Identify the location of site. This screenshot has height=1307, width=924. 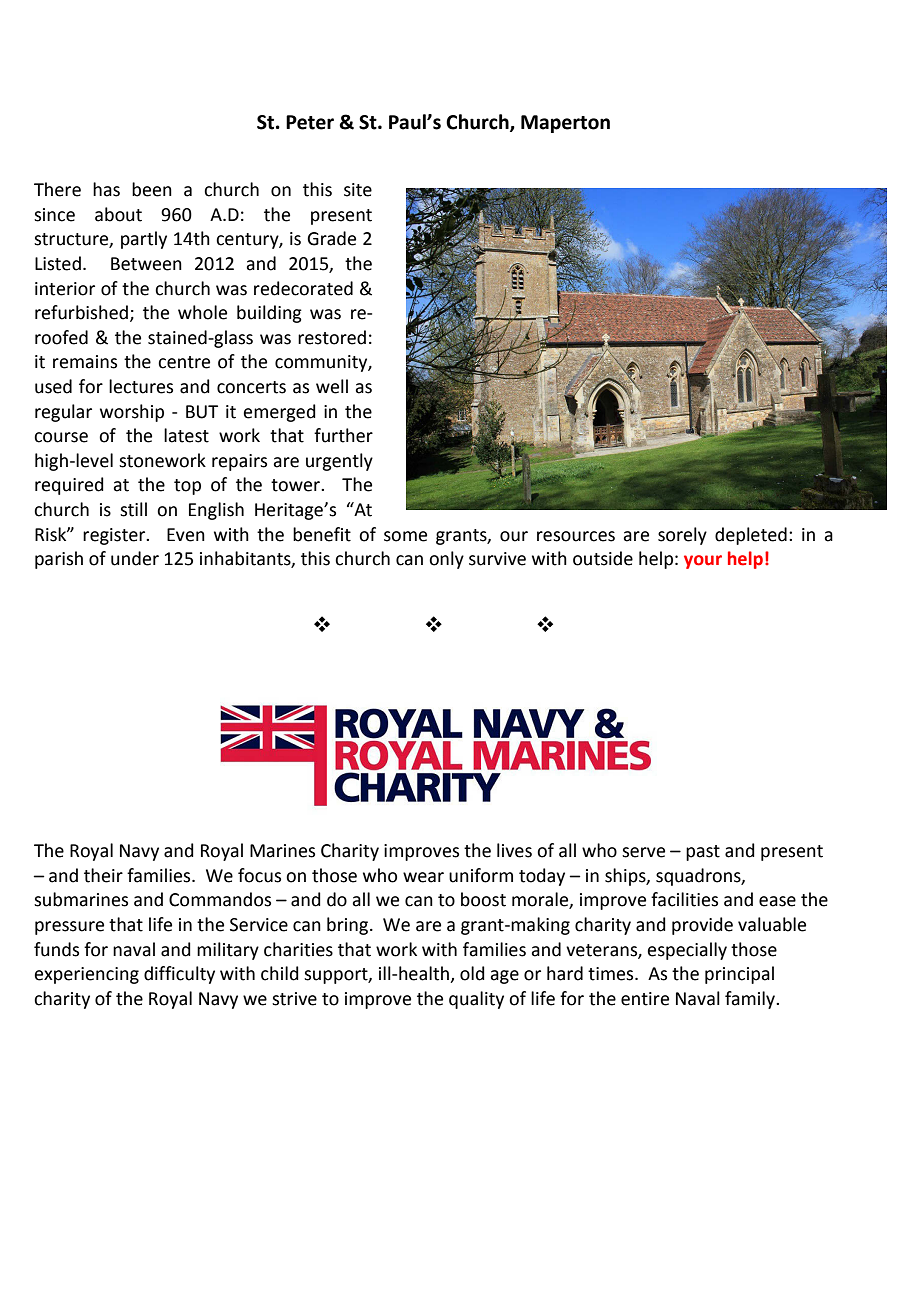
(358, 190).
